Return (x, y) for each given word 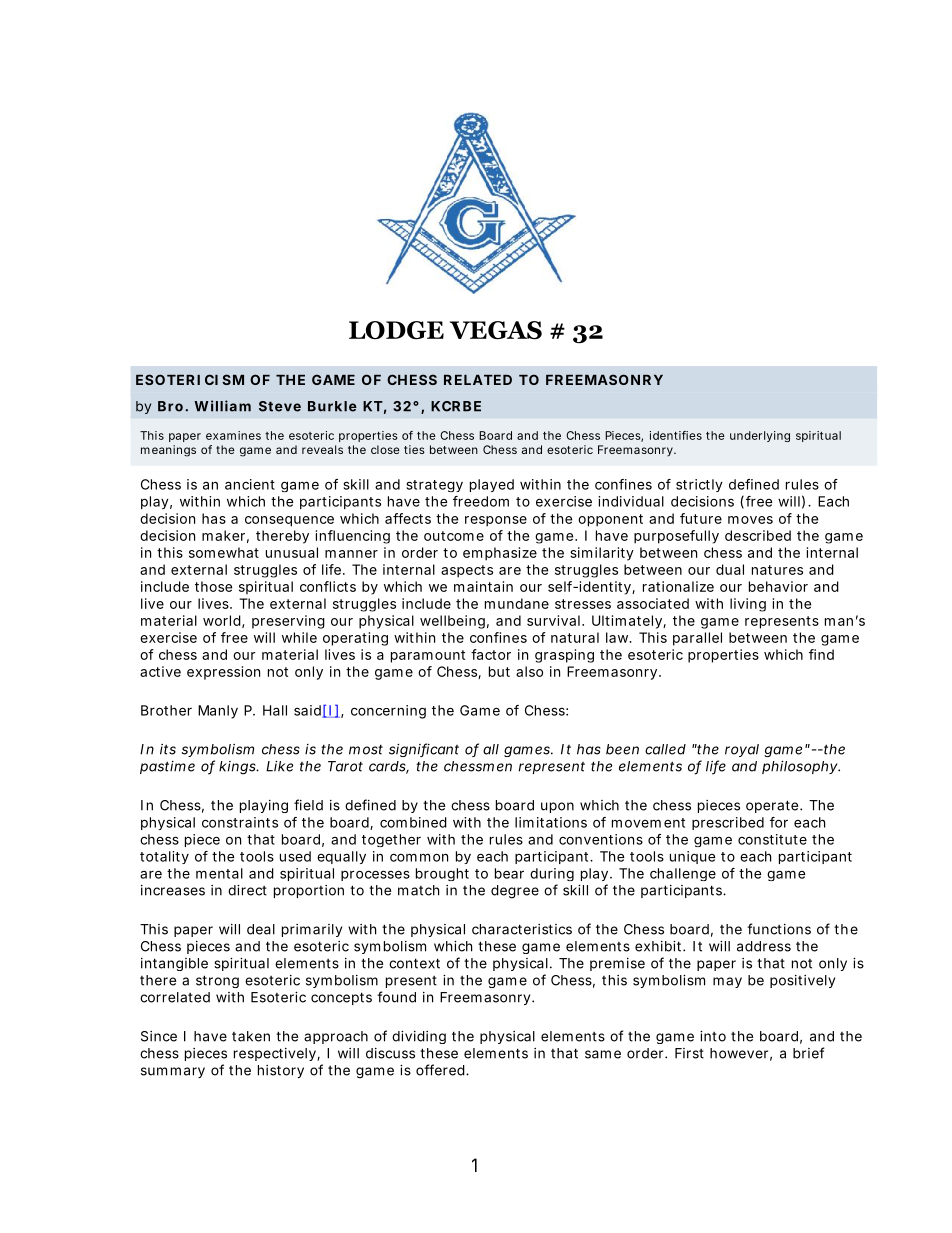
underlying (760, 436)
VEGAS (496, 330)
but (499, 671)
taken (251, 1036)
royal (742, 750)
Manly (218, 712)
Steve (280, 406)
